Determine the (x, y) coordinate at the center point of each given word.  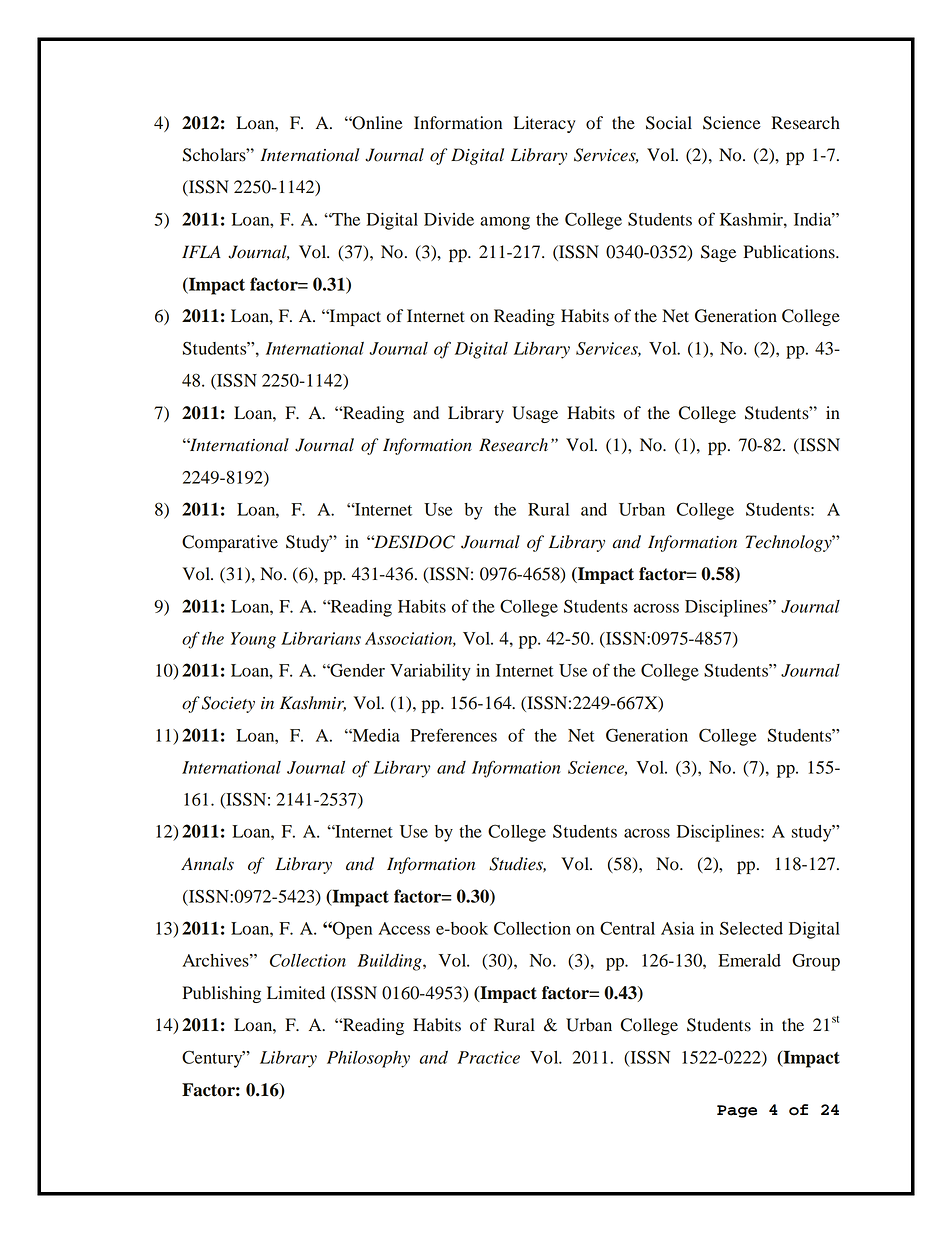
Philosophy (368, 1059)
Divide (449, 219)
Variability (430, 672)
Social (669, 123)
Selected (751, 928)
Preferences (454, 735)
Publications (790, 252)
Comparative (230, 543)
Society (228, 704)
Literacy (544, 124)
